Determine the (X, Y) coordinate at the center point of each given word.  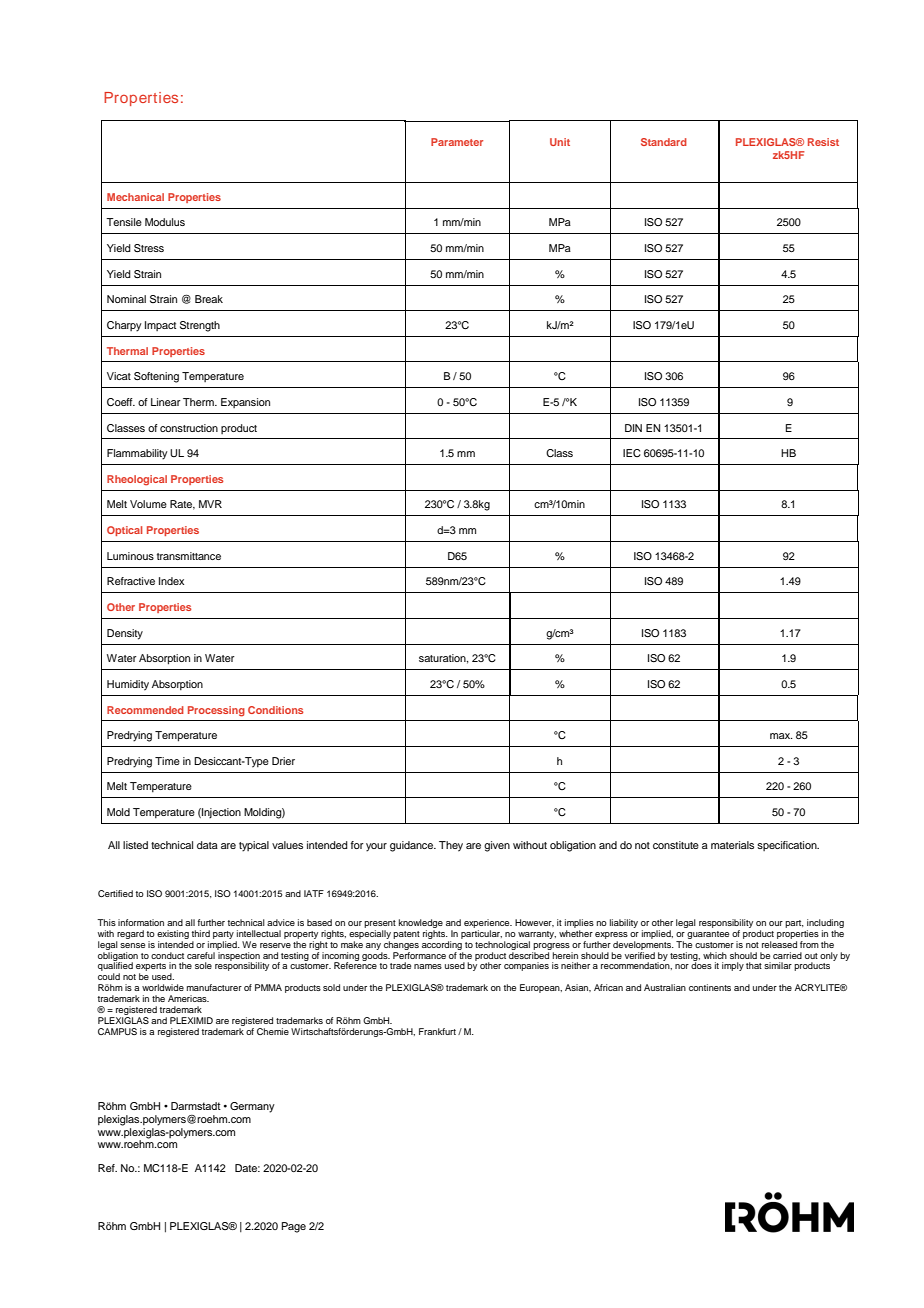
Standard (664, 142)
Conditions (275, 710)
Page (294, 1227)
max (781, 736)
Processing (216, 711)
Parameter (457, 142)
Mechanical (135, 197)
